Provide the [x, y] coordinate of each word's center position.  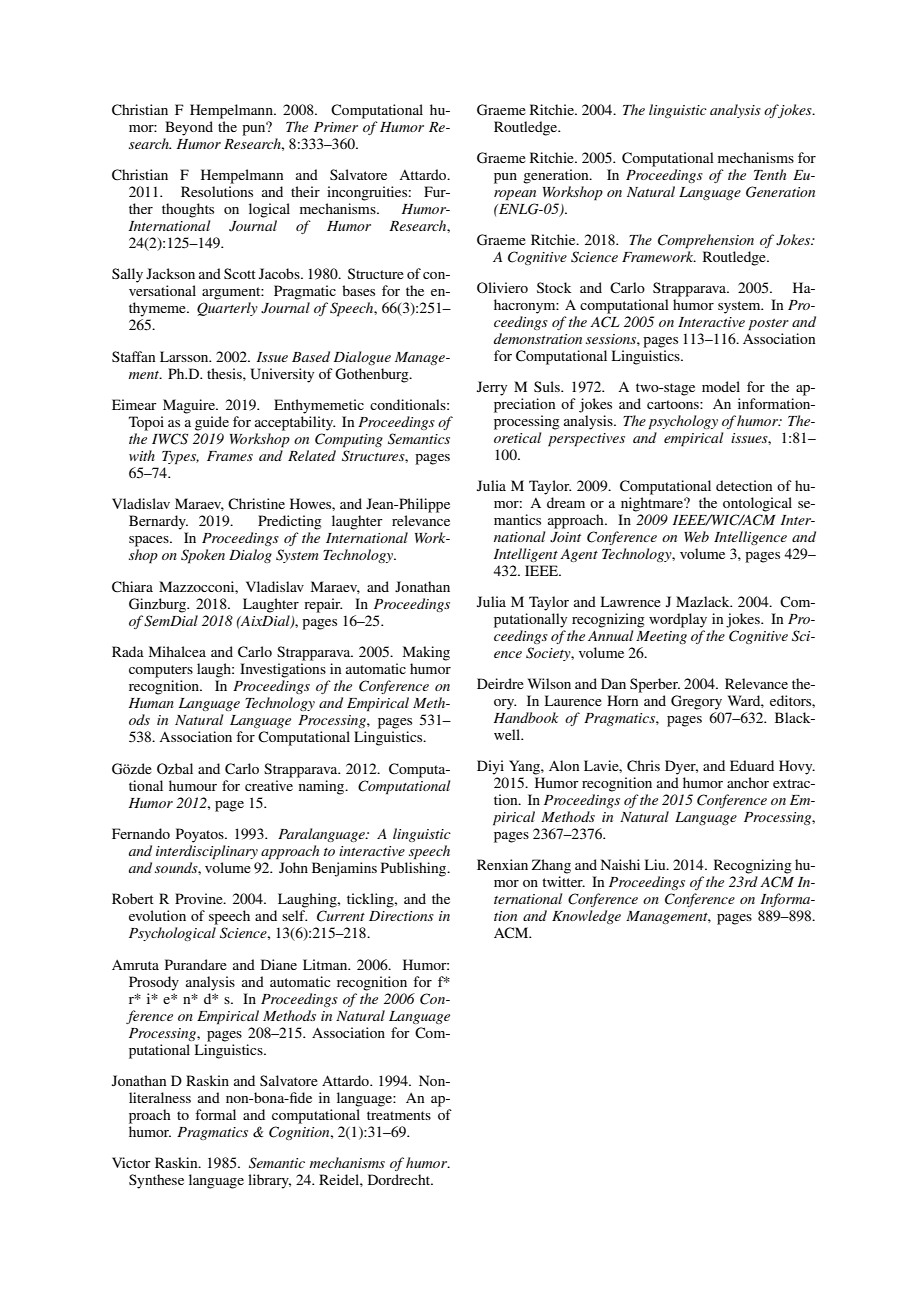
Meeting [661, 637]
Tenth [770, 174]
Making [426, 653]
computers [161, 671]
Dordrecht [400, 1179]
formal [215, 1114]
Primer [336, 127]
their [305, 191]
